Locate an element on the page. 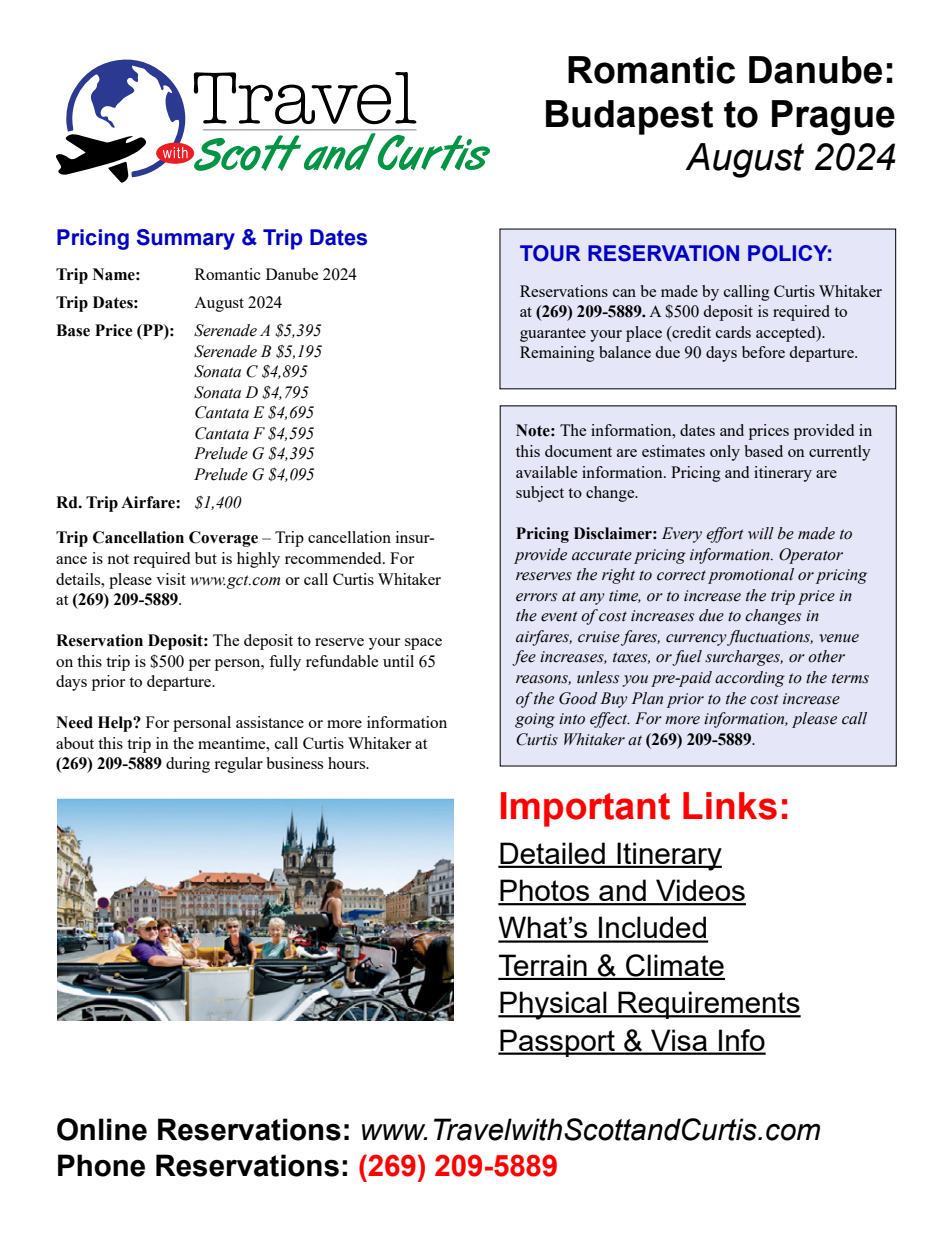  Prague is located at coordinates (833, 117).
